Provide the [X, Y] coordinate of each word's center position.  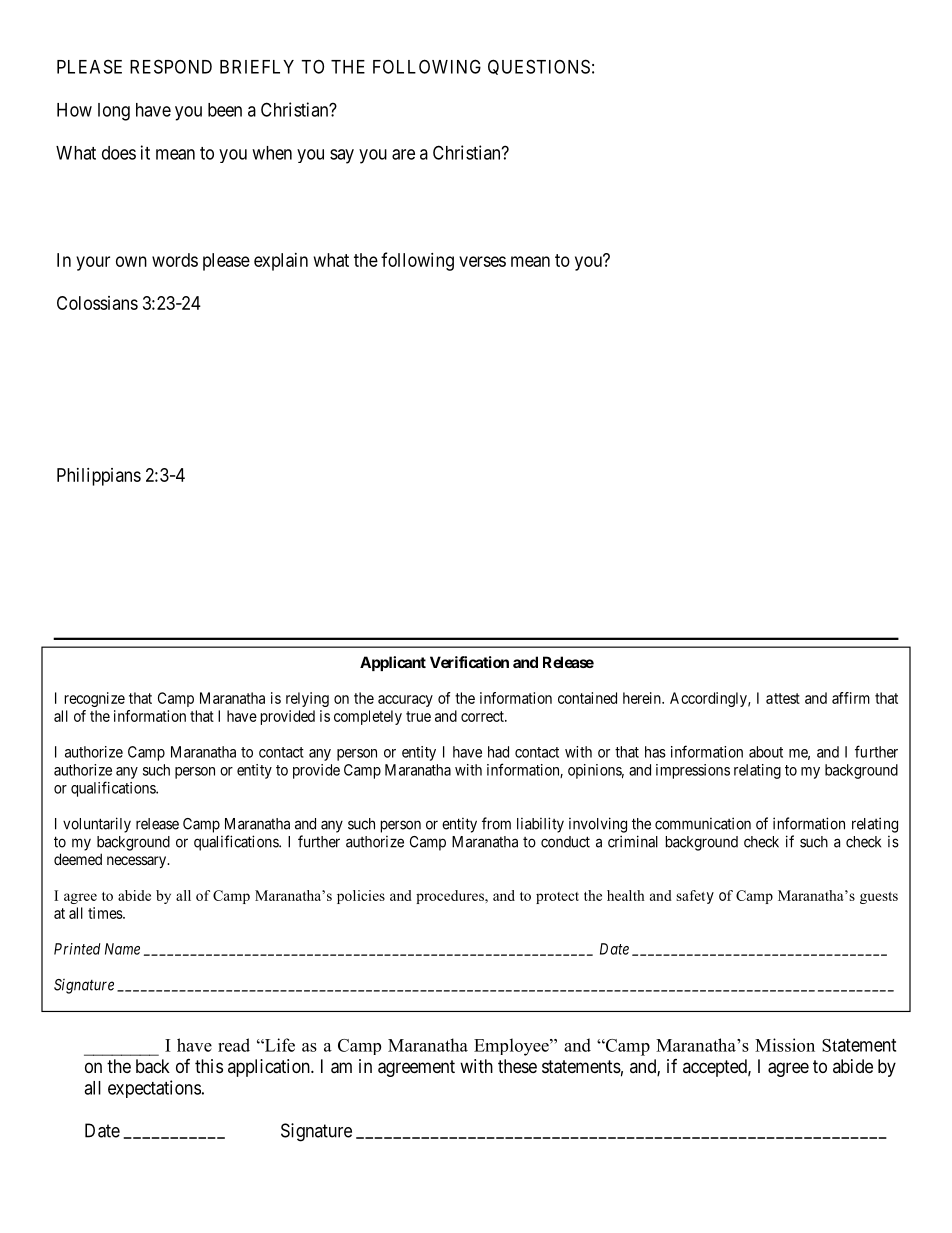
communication [703, 823]
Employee [512, 1047]
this [209, 1066]
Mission [785, 1045]
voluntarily [97, 825]
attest [783, 698]
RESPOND [171, 66]
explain [281, 262]
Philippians [99, 477]
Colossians [97, 303]
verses [482, 261]
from [496, 823]
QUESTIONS [539, 67]
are [403, 154]
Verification [469, 662]
